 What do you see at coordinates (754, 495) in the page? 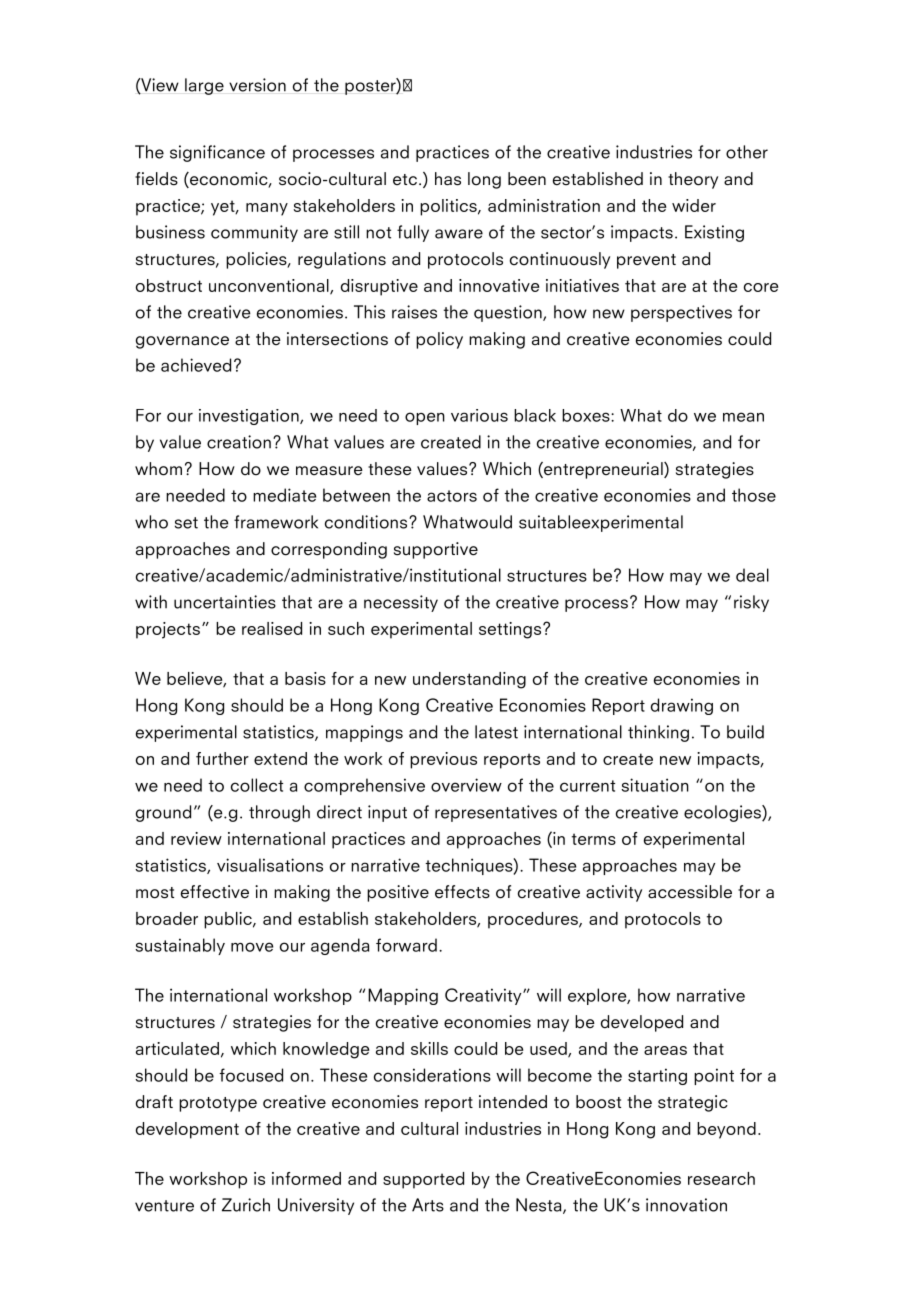
I see `those` at bounding box center [754, 495].
